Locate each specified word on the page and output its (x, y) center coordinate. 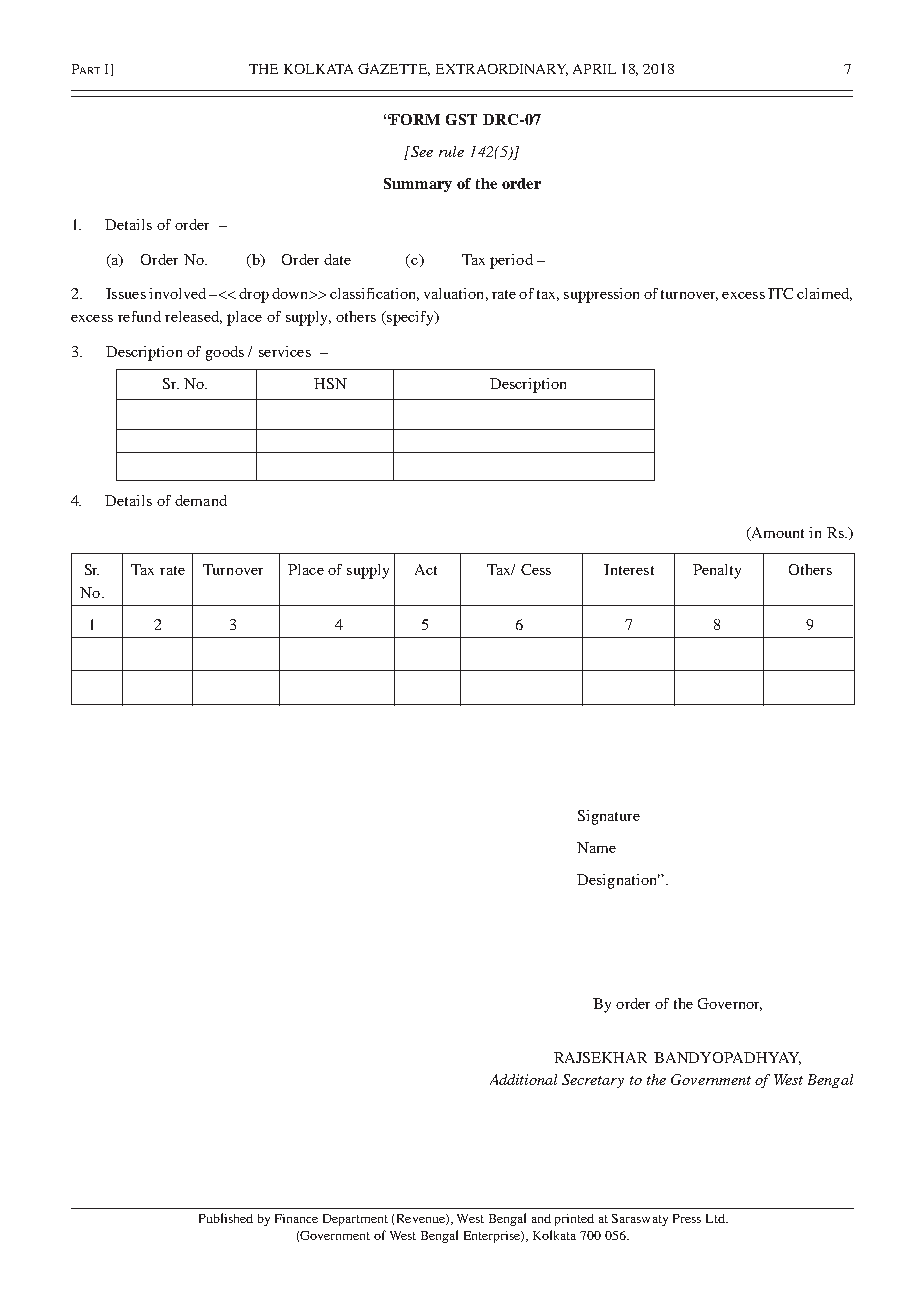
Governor (730, 1004)
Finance (296, 1218)
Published (226, 1218)
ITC (780, 293)
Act (426, 569)
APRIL (594, 69)
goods (225, 353)
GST (461, 119)
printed (574, 1220)
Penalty (717, 571)
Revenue (422, 1219)
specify (410, 318)
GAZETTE (394, 69)
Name (596, 847)
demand (201, 500)
